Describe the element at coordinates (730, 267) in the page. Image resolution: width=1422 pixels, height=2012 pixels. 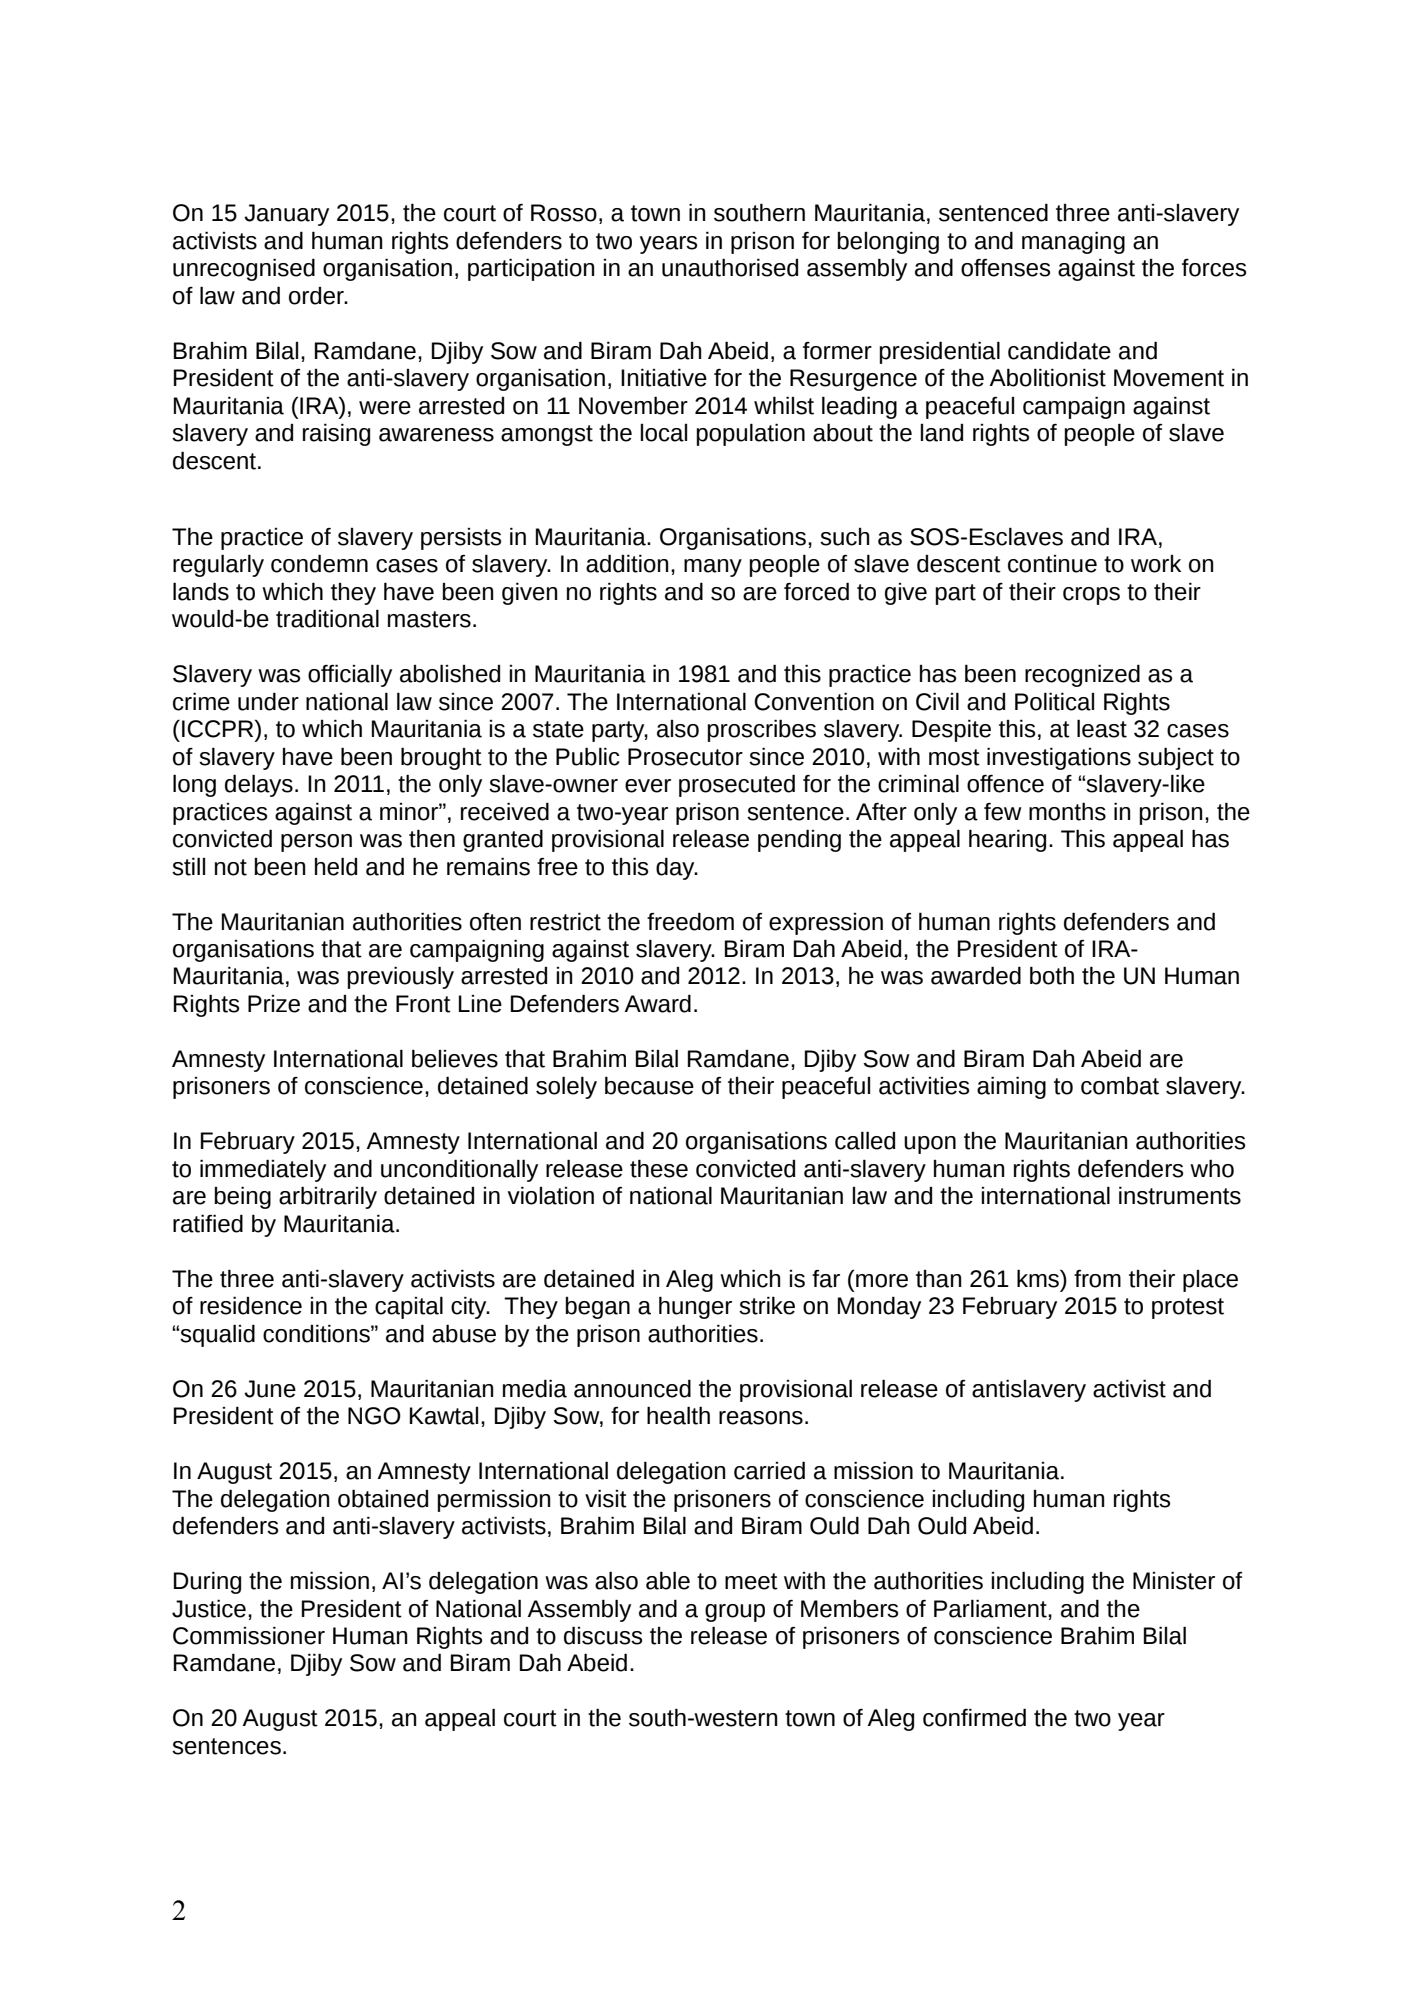
I see `unauthorised` at that location.
